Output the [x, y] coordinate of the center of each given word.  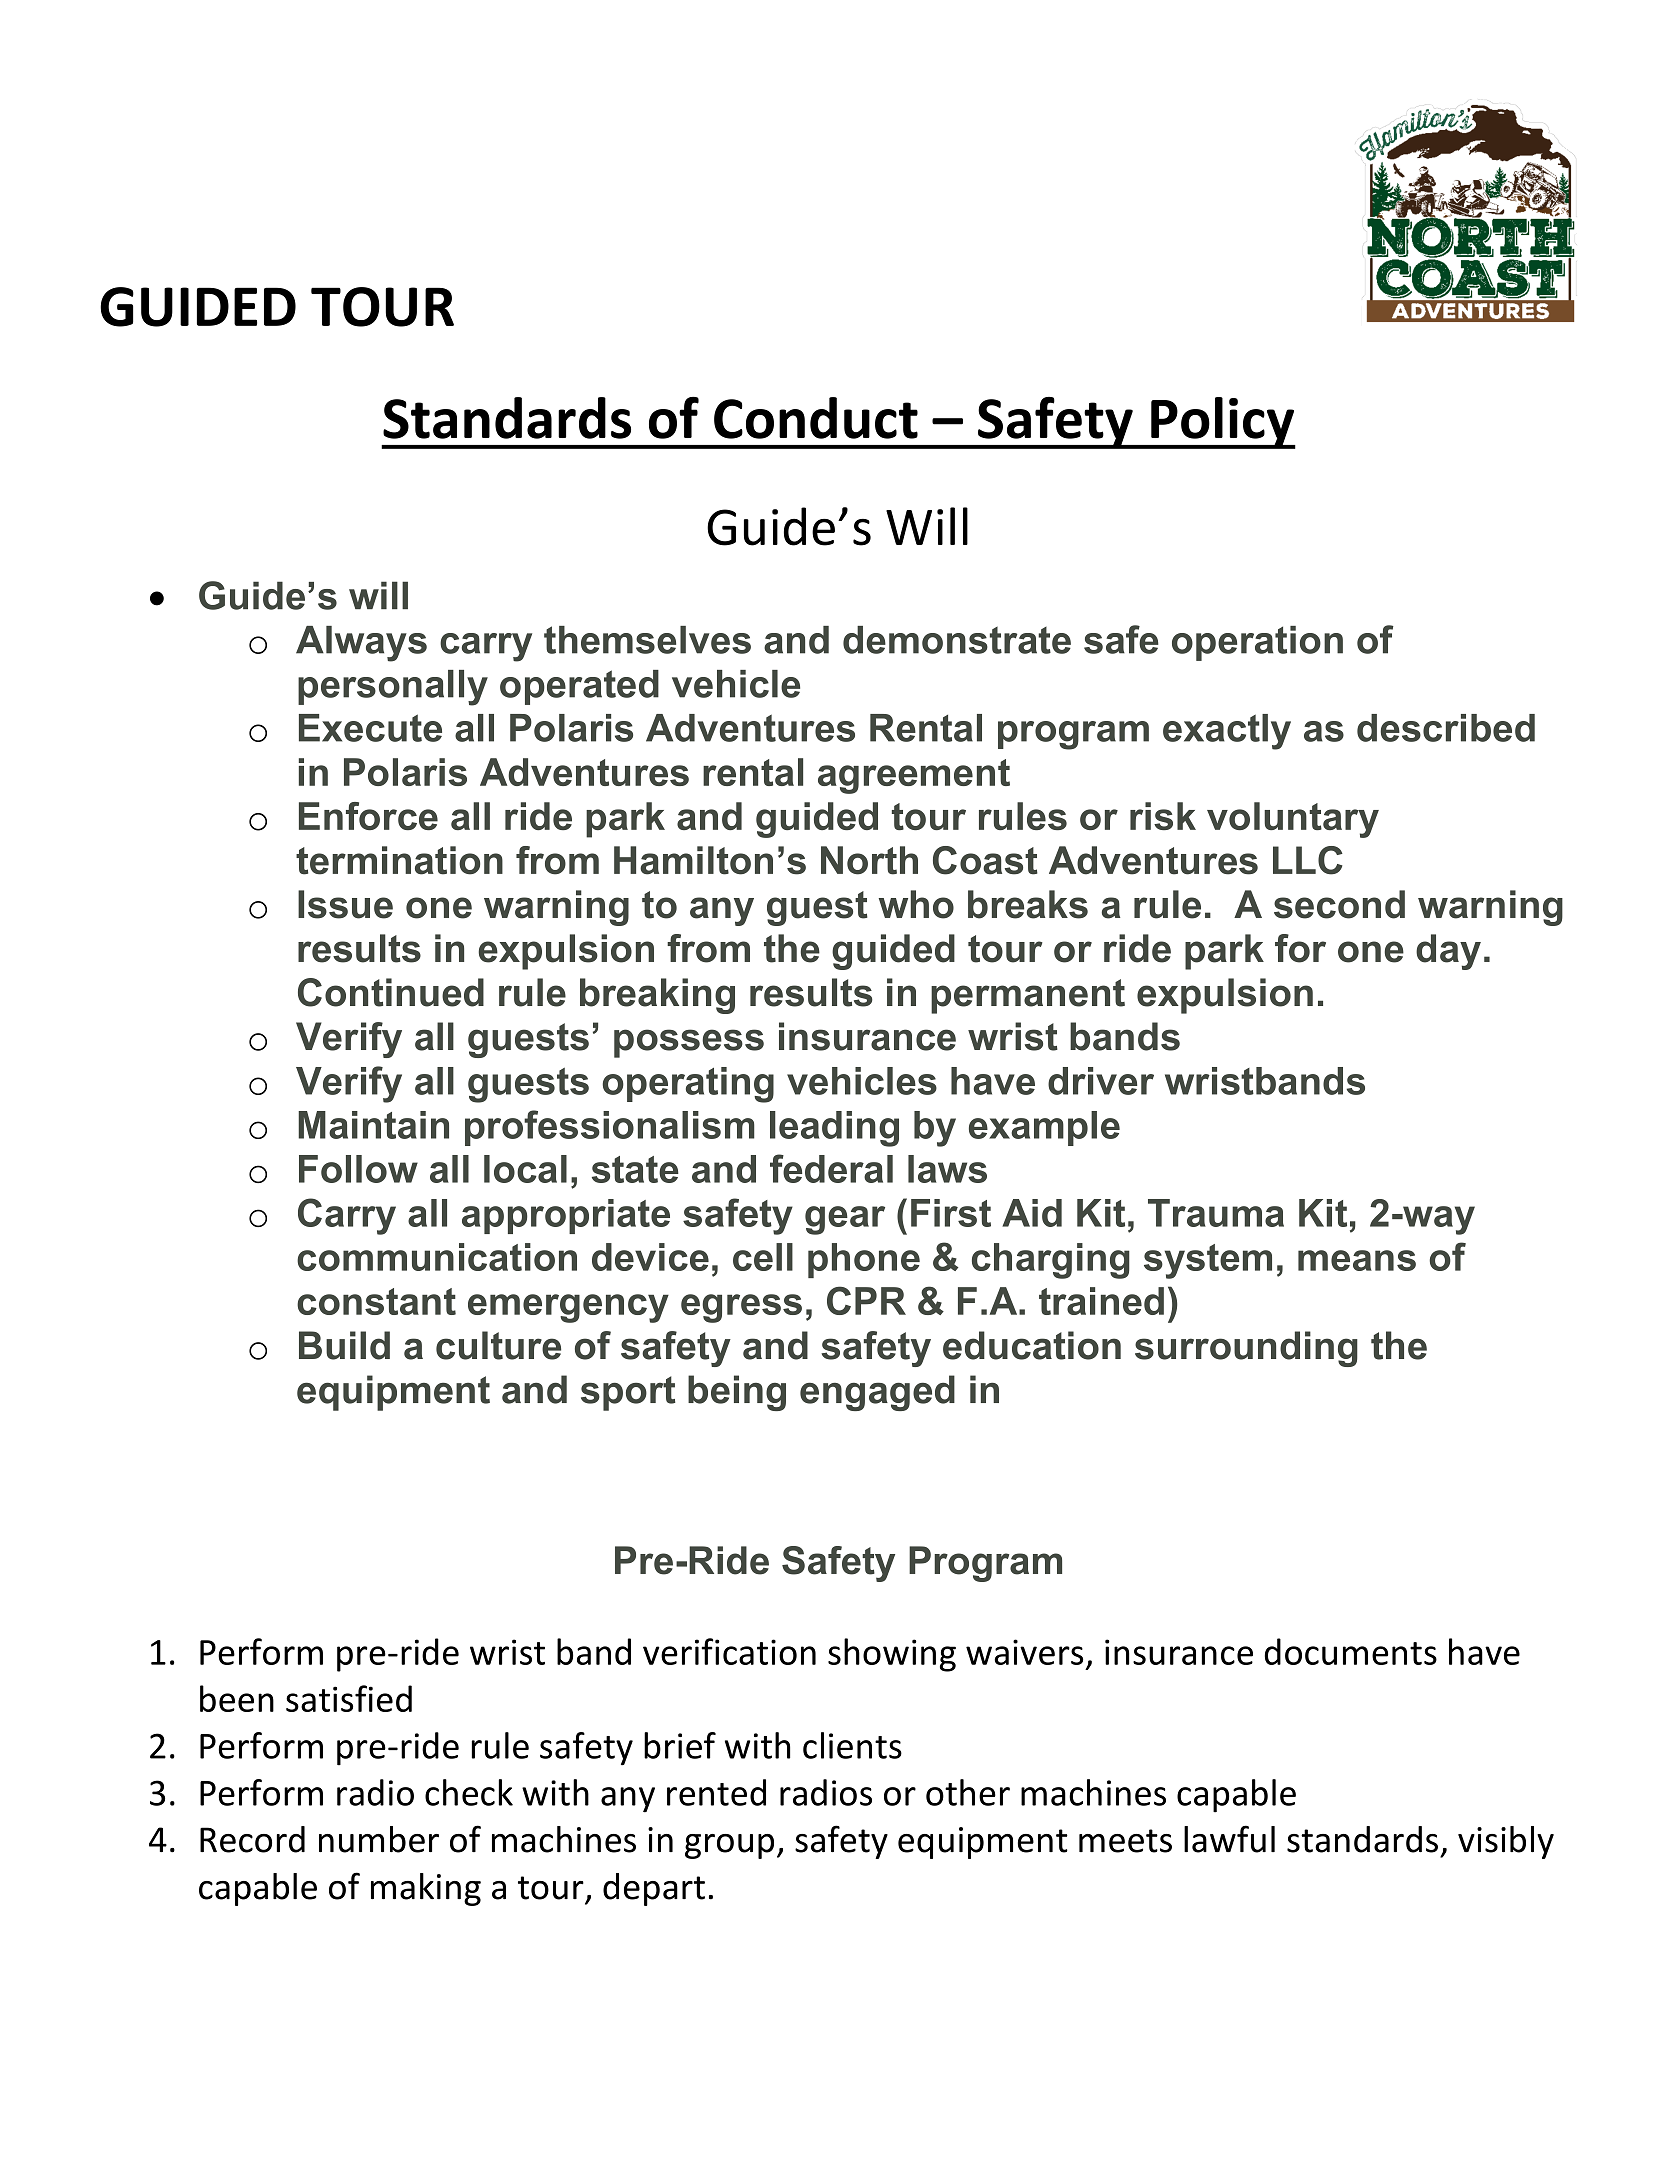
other [968, 1792]
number [379, 1839]
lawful [1229, 1839]
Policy [1222, 423]
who [916, 904]
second [1339, 904]
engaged [877, 1393]
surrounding [1246, 1349]
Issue [345, 904]
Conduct [816, 418]
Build [344, 1345]
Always [361, 644]
